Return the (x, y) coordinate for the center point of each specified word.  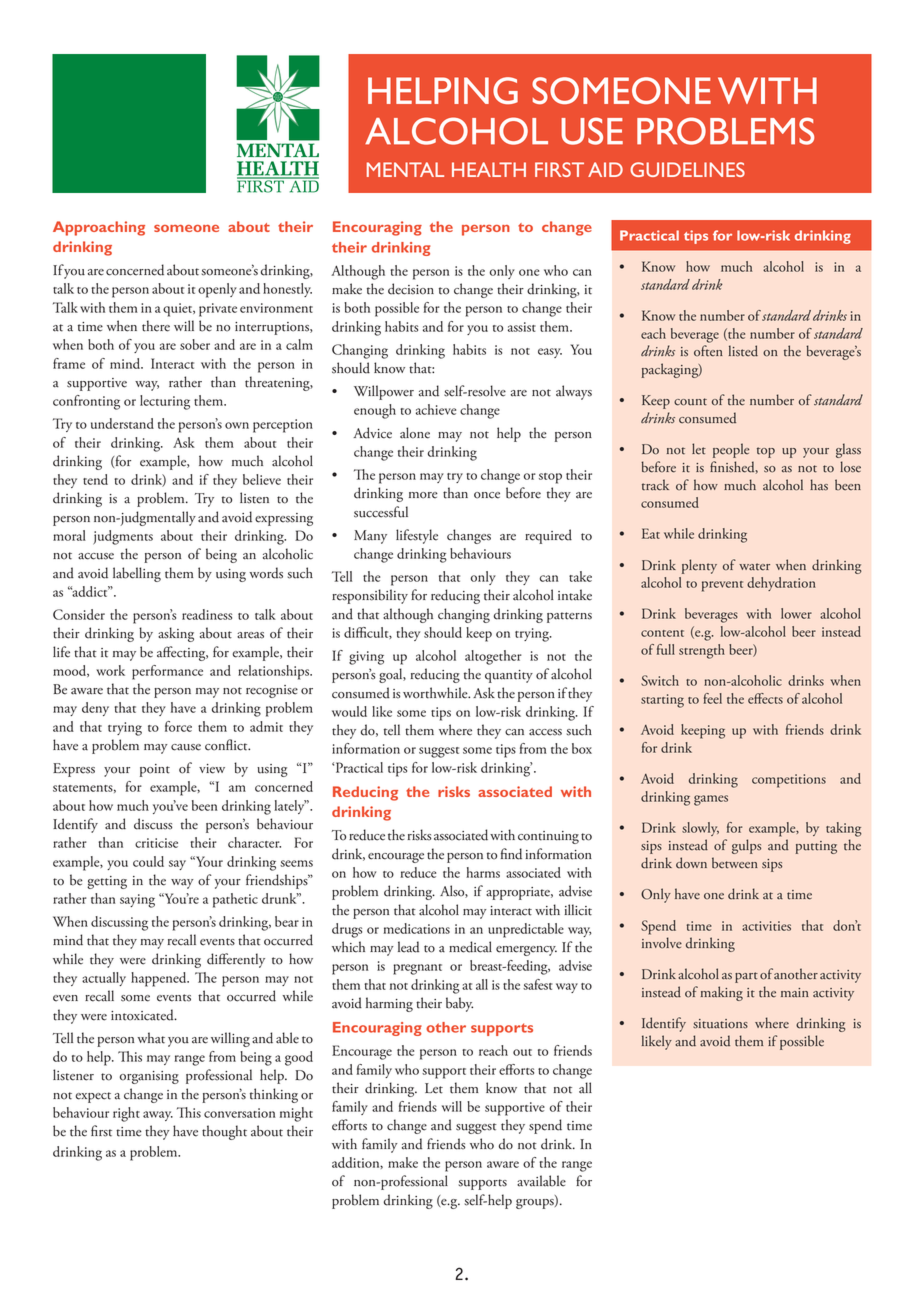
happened (160, 979)
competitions (789, 781)
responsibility (370, 596)
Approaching (99, 228)
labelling (137, 574)
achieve (436, 409)
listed (743, 351)
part (746, 977)
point (155, 770)
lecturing (165, 402)
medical (470, 947)
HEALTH (489, 169)
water (754, 567)
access (545, 732)
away (158, 1116)
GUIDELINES (687, 169)
